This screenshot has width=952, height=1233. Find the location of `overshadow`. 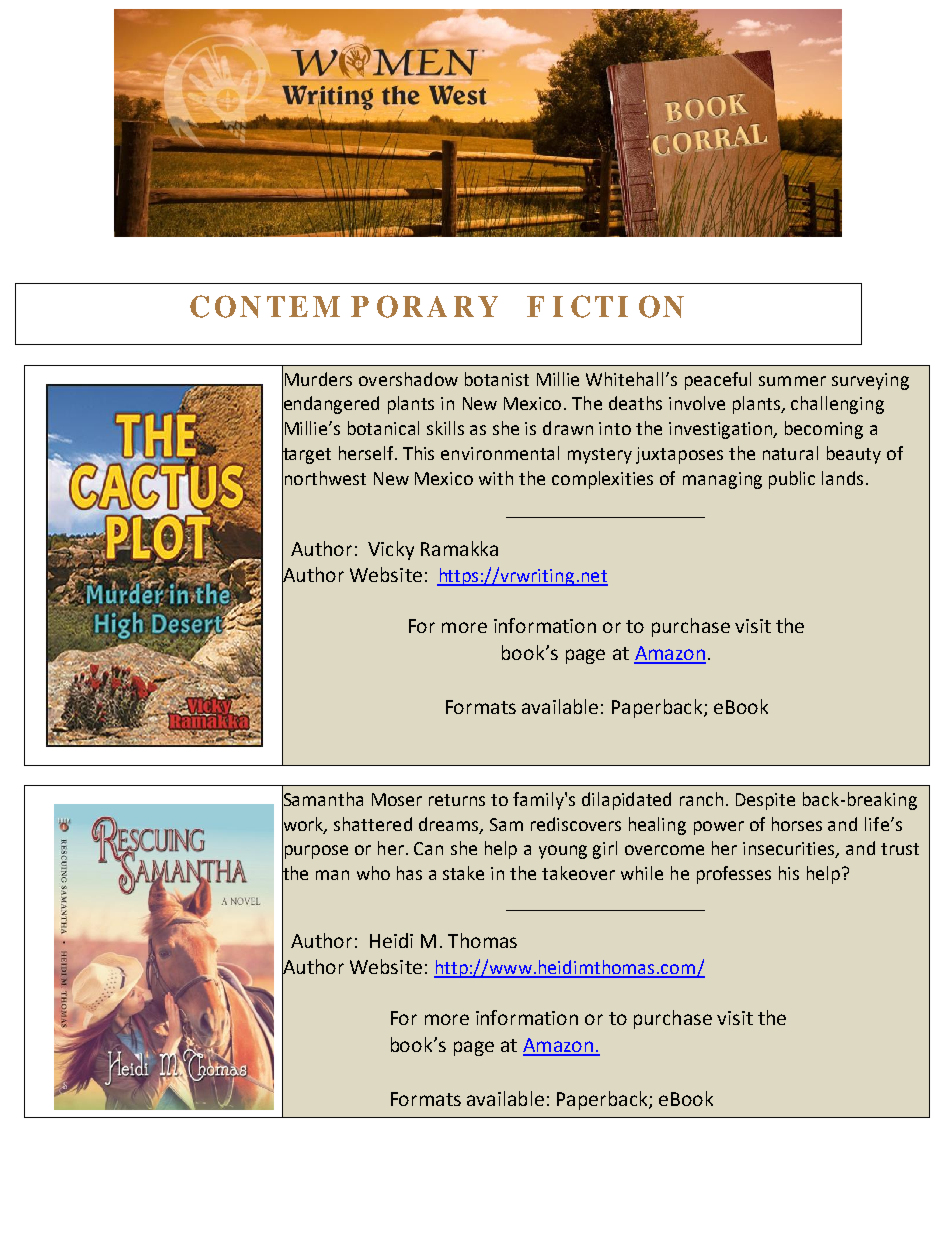

overshadow is located at coordinates (408, 379).
